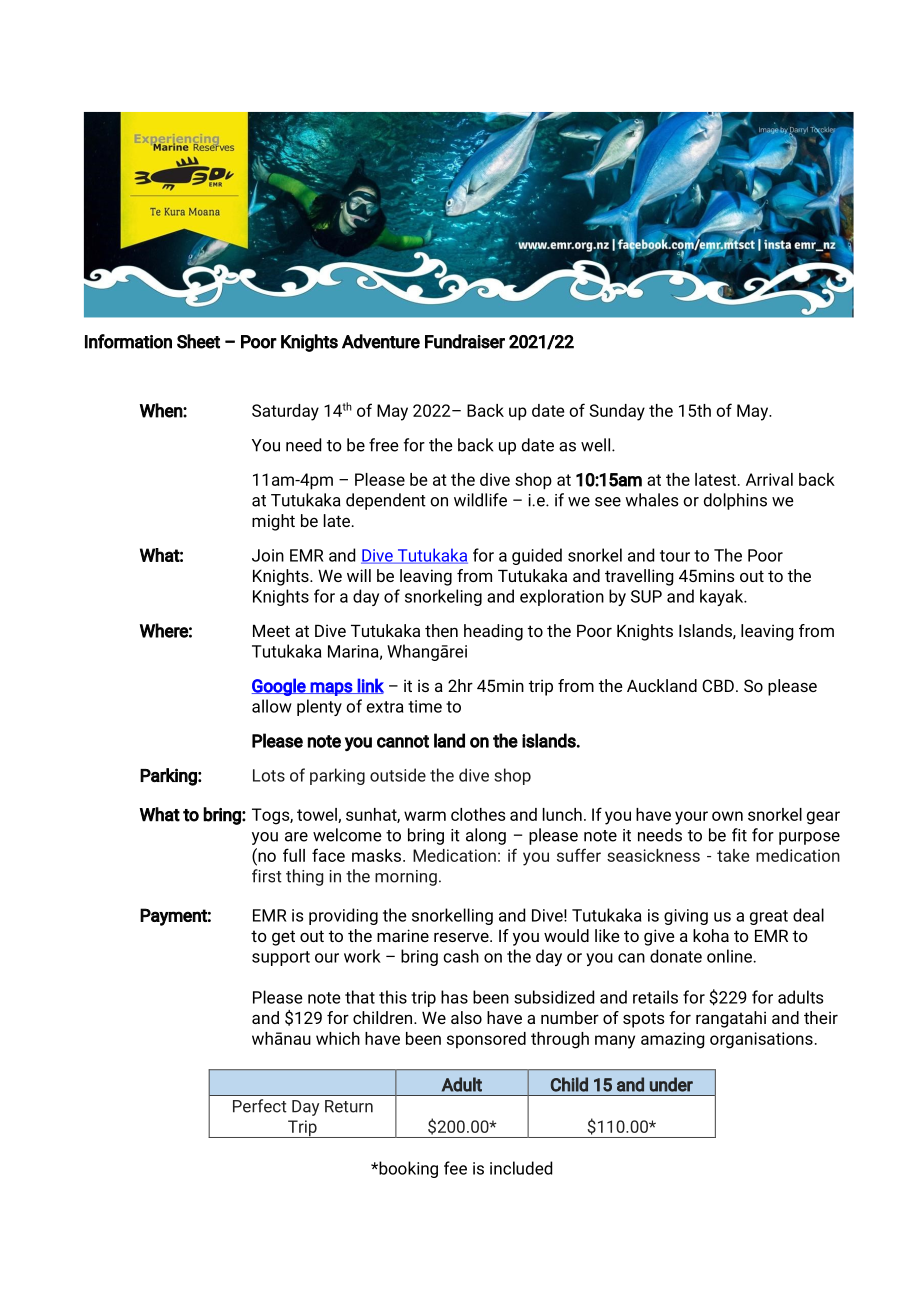  Describe the element at coordinates (269, 775) in the screenshot. I see `Lots` at that location.
